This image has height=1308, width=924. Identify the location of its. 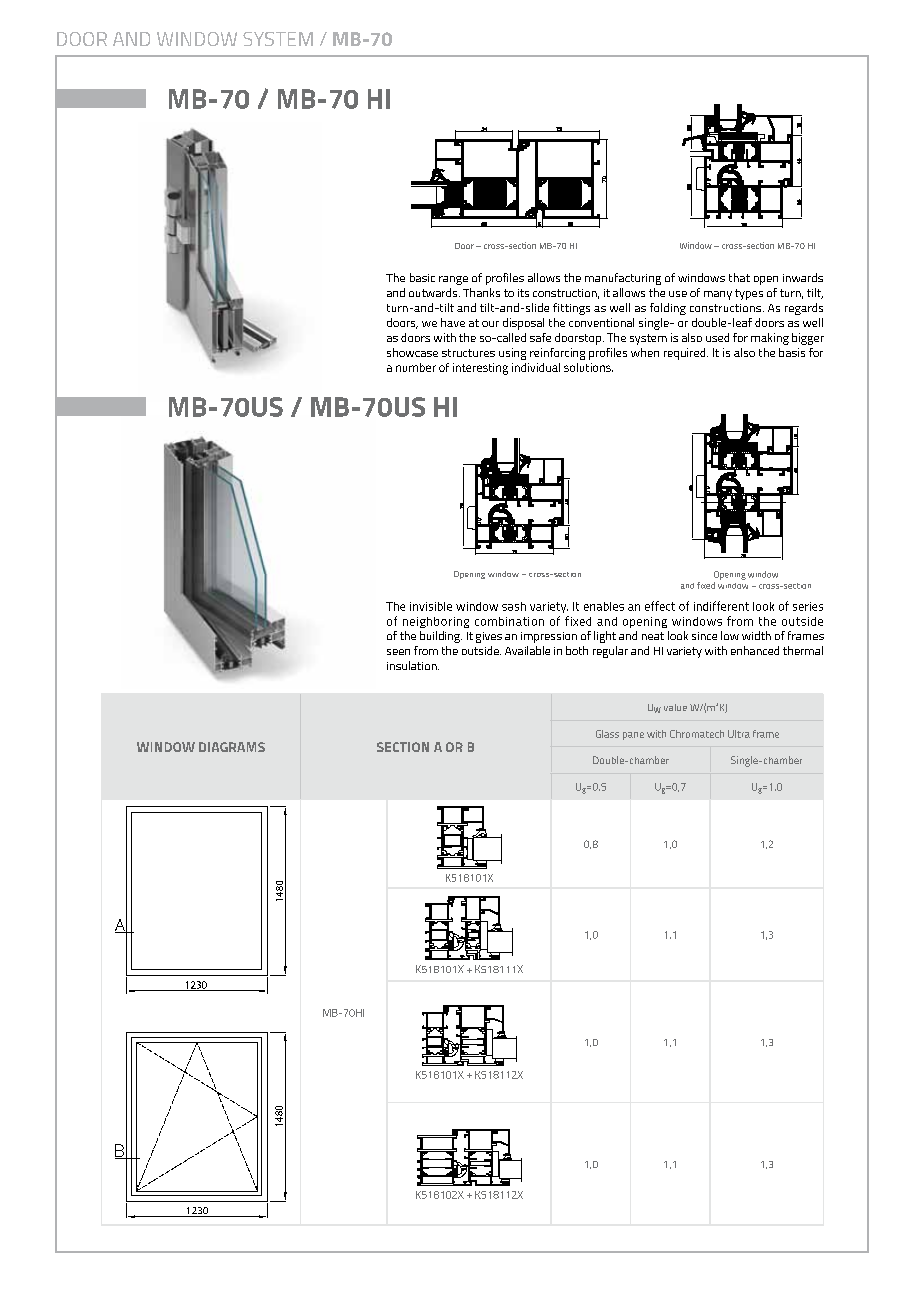
(523, 293).
